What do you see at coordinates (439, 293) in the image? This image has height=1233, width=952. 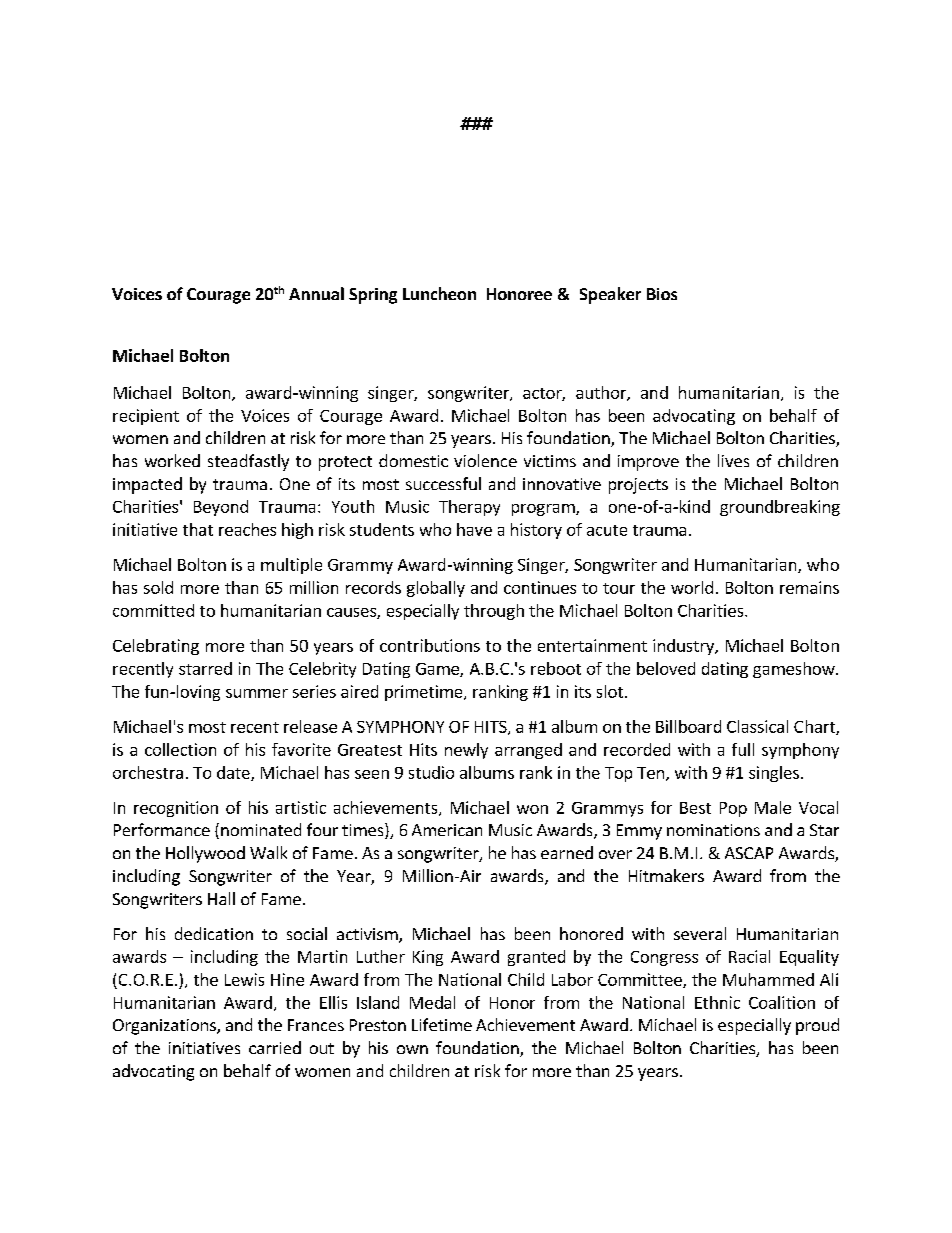 I see `Luncheon` at bounding box center [439, 293].
